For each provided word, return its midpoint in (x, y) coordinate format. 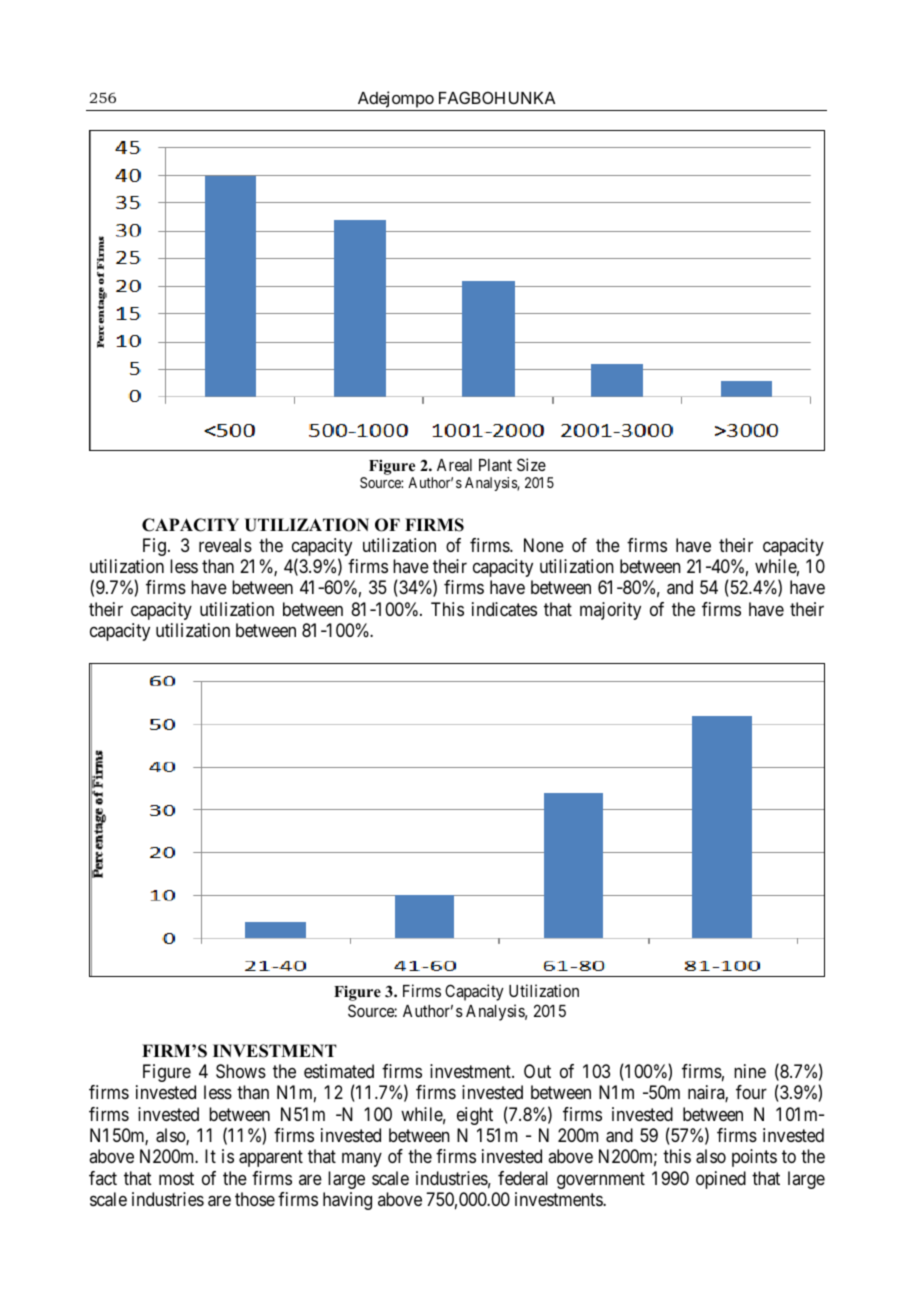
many (362, 1160)
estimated (339, 1071)
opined (721, 1180)
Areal (454, 465)
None (544, 545)
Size (531, 464)
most (176, 1178)
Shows (241, 1071)
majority (610, 611)
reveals (225, 545)
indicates (504, 609)
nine (750, 1071)
